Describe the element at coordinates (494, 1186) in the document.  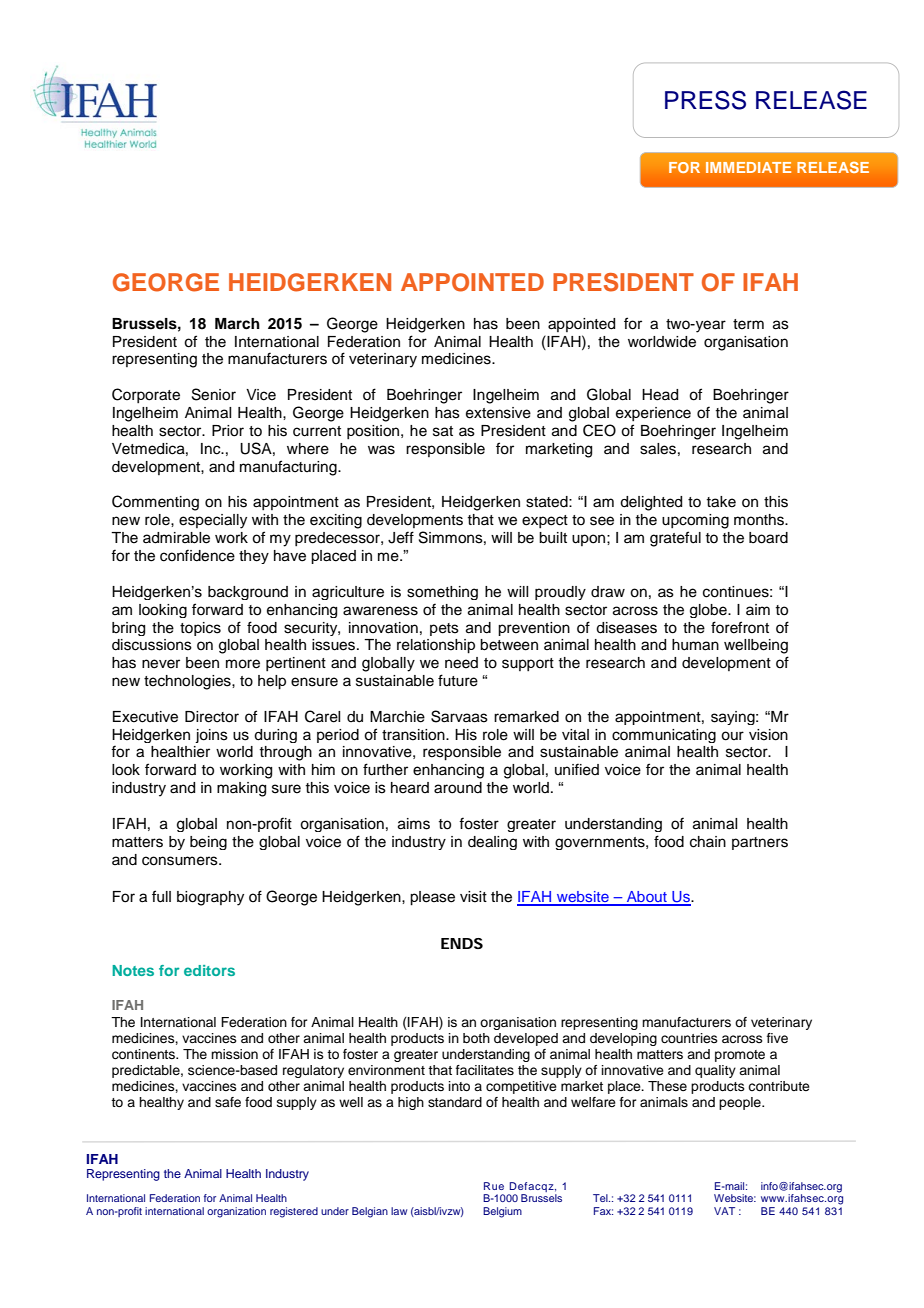
I see `Rue` at that location.
